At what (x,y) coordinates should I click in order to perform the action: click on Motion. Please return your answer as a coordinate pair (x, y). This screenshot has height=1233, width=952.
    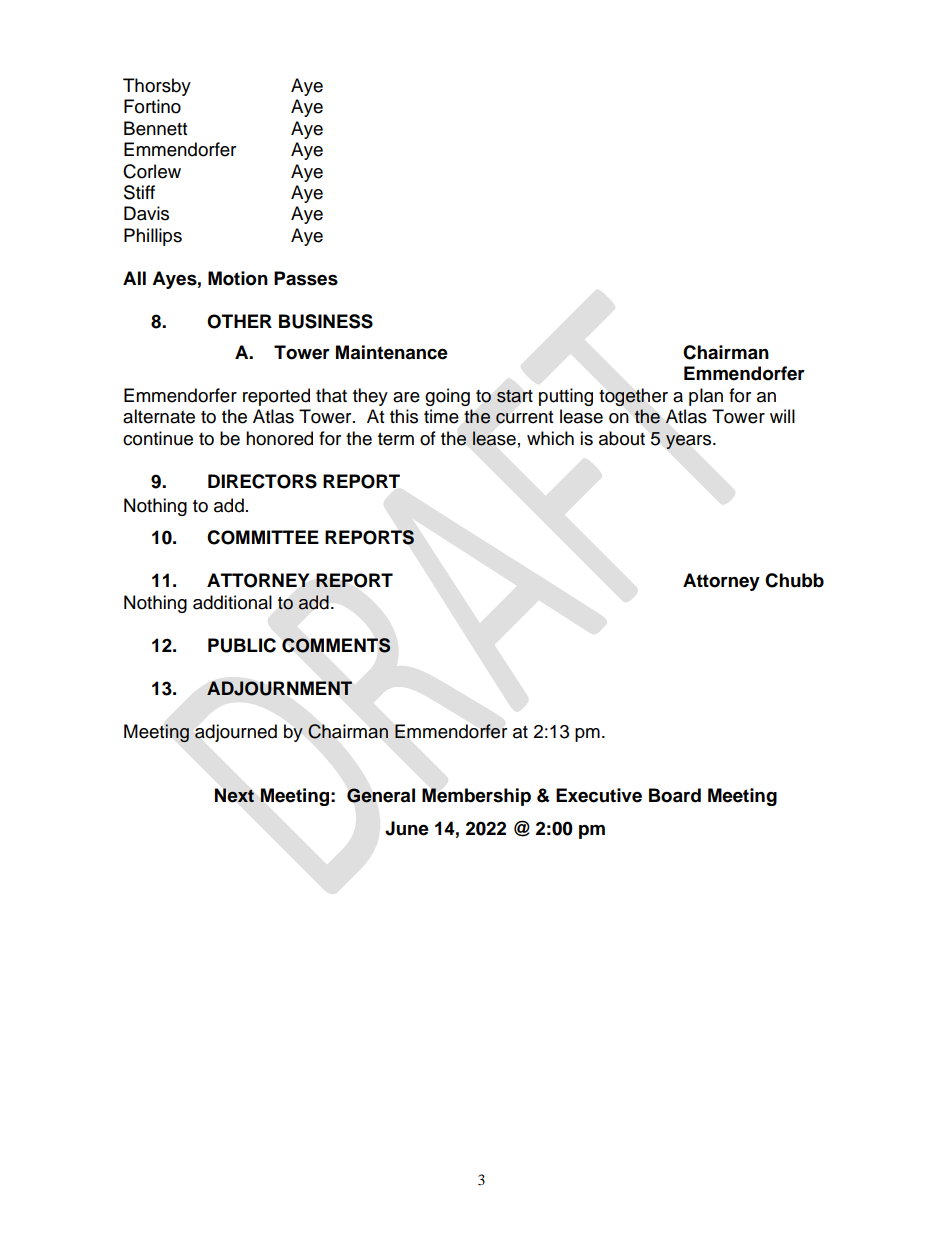
    Looking at the image, I should click on (238, 278).
